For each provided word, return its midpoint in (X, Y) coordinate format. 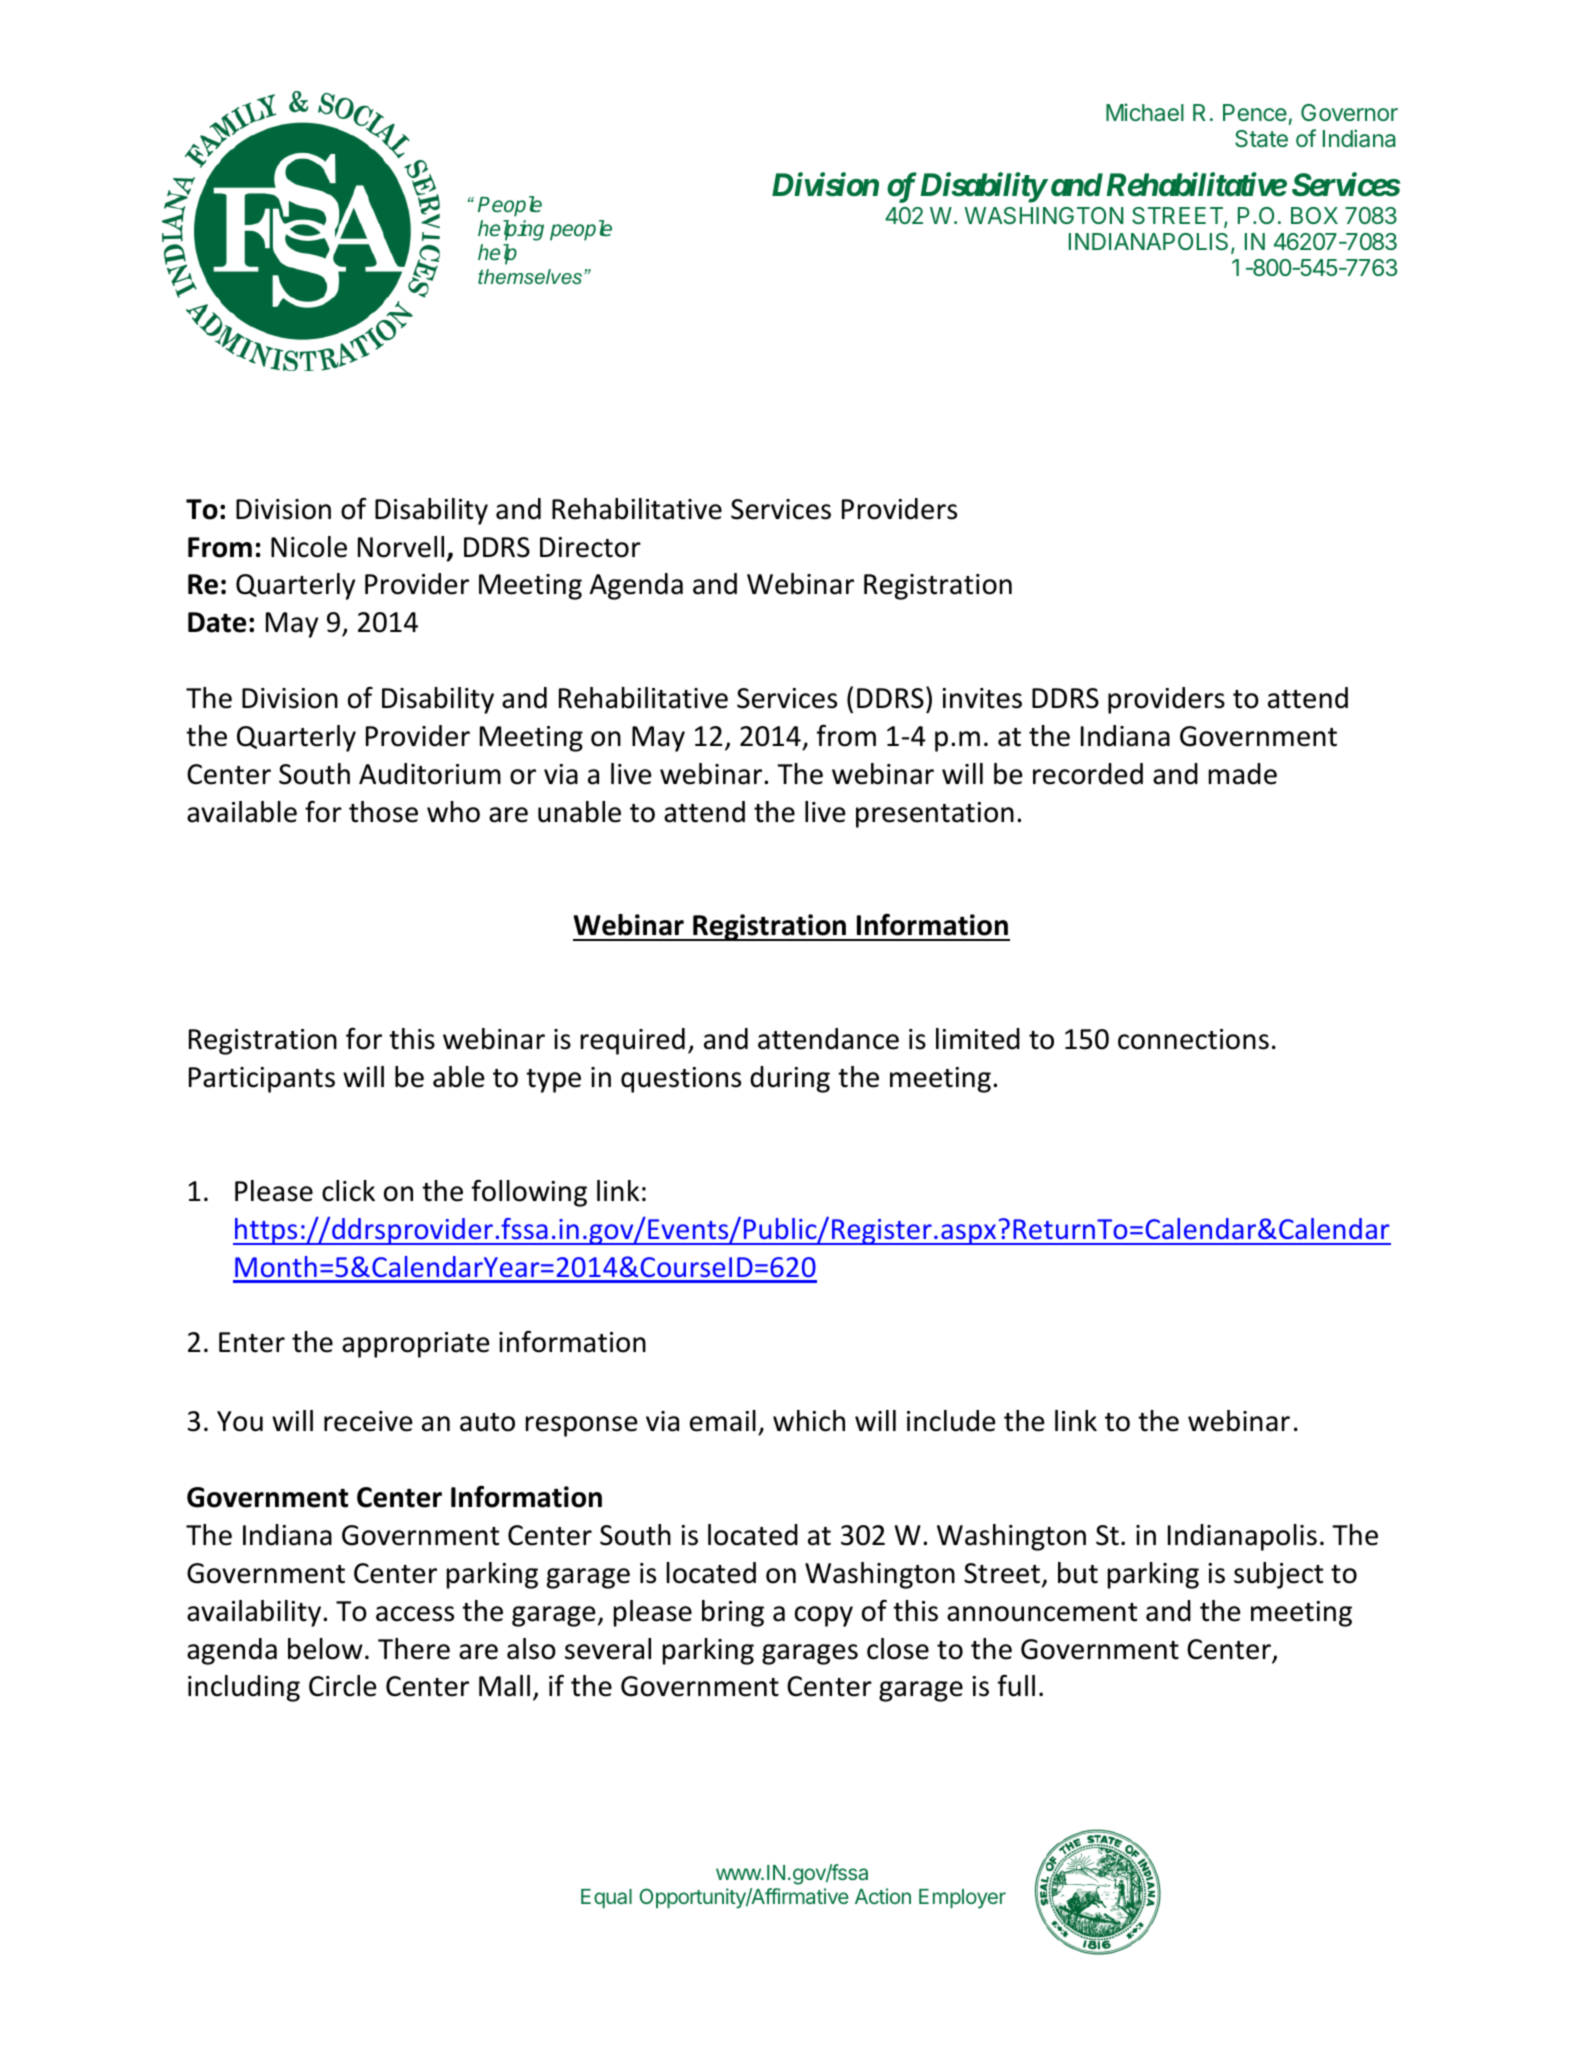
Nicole (309, 547)
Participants (262, 1080)
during (790, 1079)
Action (883, 1896)
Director (590, 547)
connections (1193, 1039)
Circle (342, 1686)
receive (368, 1421)
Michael (1145, 112)
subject (1278, 1575)
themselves (531, 276)
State (1261, 139)
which (809, 1421)
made (1243, 774)
